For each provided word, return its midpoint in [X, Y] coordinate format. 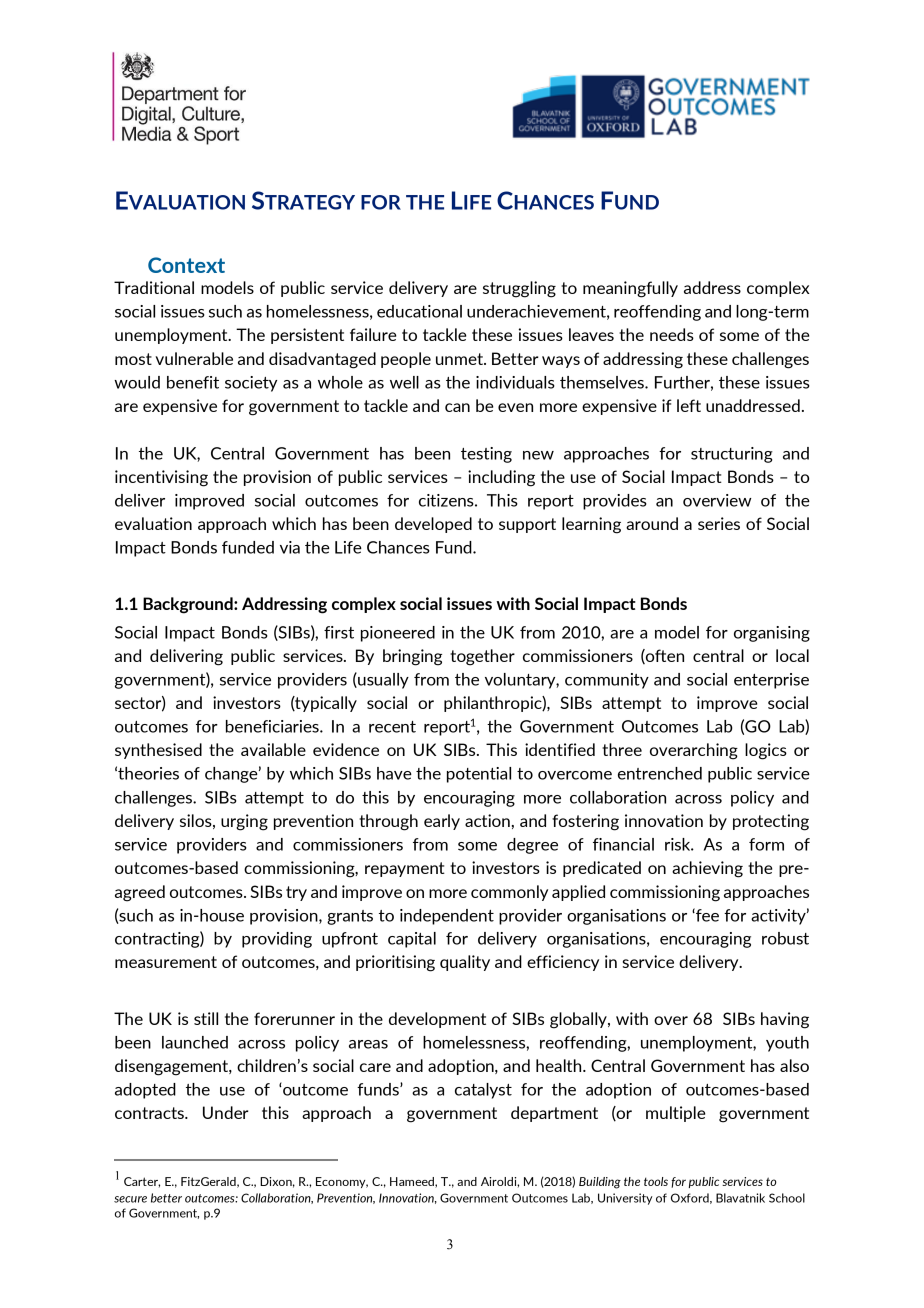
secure [130, 1199]
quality [465, 963]
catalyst [483, 1091]
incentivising [161, 478]
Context [186, 265]
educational [419, 311]
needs [672, 334]
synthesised [158, 751]
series [719, 523]
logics [766, 751]
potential [479, 775]
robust [785, 938]
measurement [166, 962]
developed [433, 525]
